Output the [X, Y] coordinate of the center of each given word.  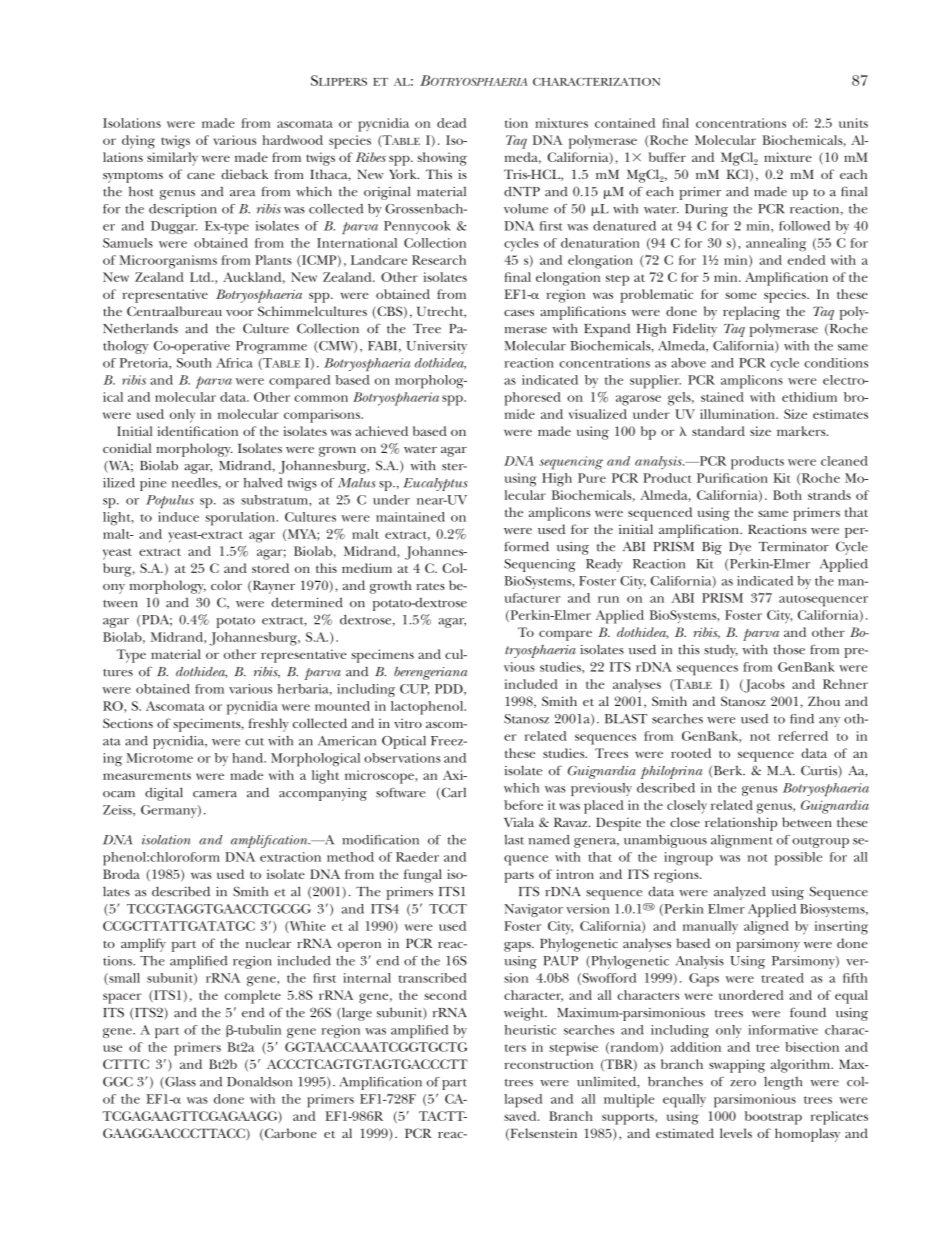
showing [442, 159]
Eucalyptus [435, 484]
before [523, 805]
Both [787, 495]
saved [521, 1116]
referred [803, 736]
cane [201, 176]
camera [215, 794]
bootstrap [773, 1118]
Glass [179, 1083]
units [853, 123]
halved [263, 483]
